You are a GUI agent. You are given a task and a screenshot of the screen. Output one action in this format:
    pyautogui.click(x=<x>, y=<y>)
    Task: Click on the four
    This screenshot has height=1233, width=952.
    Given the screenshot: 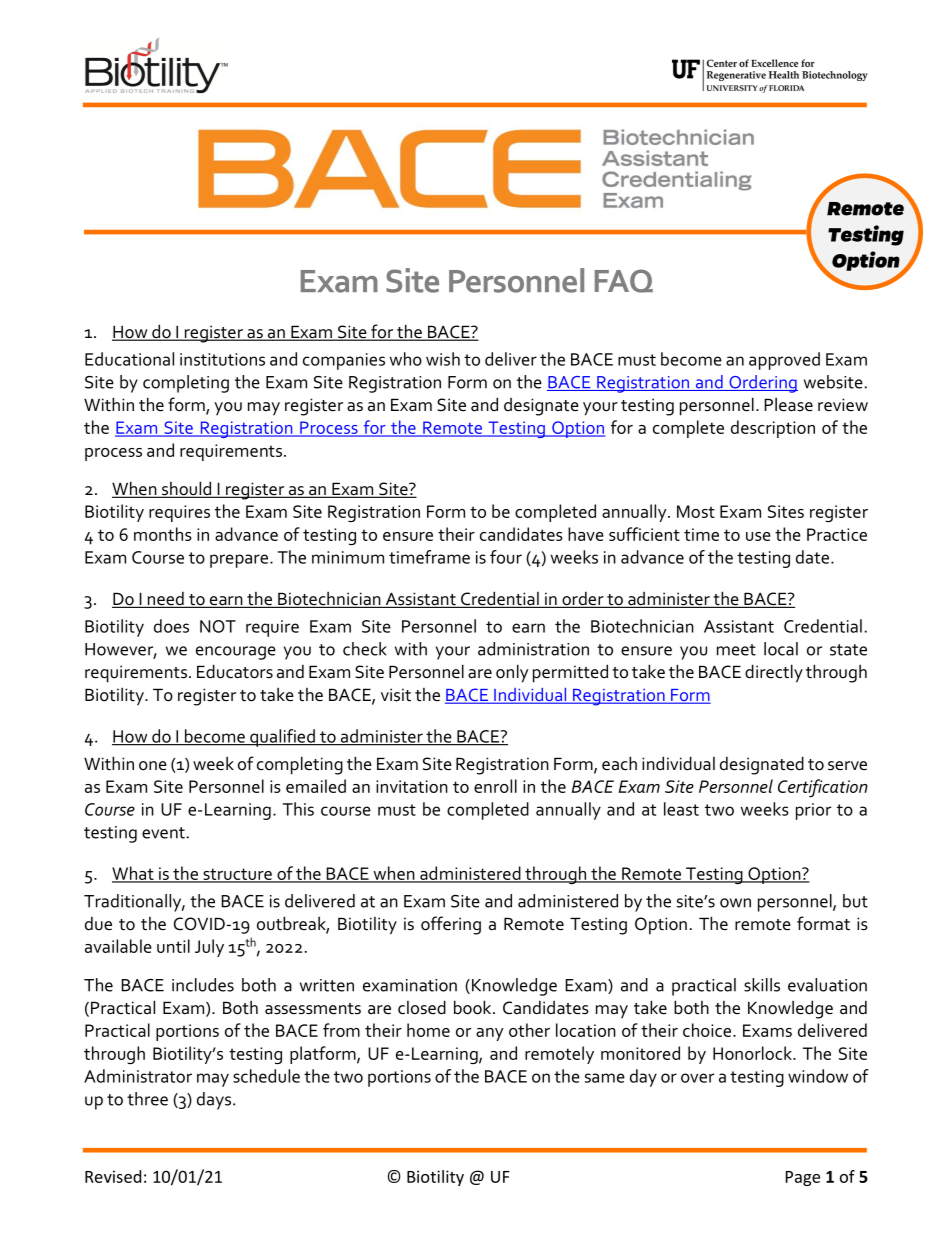 What is the action you would take?
    pyautogui.click(x=506, y=557)
